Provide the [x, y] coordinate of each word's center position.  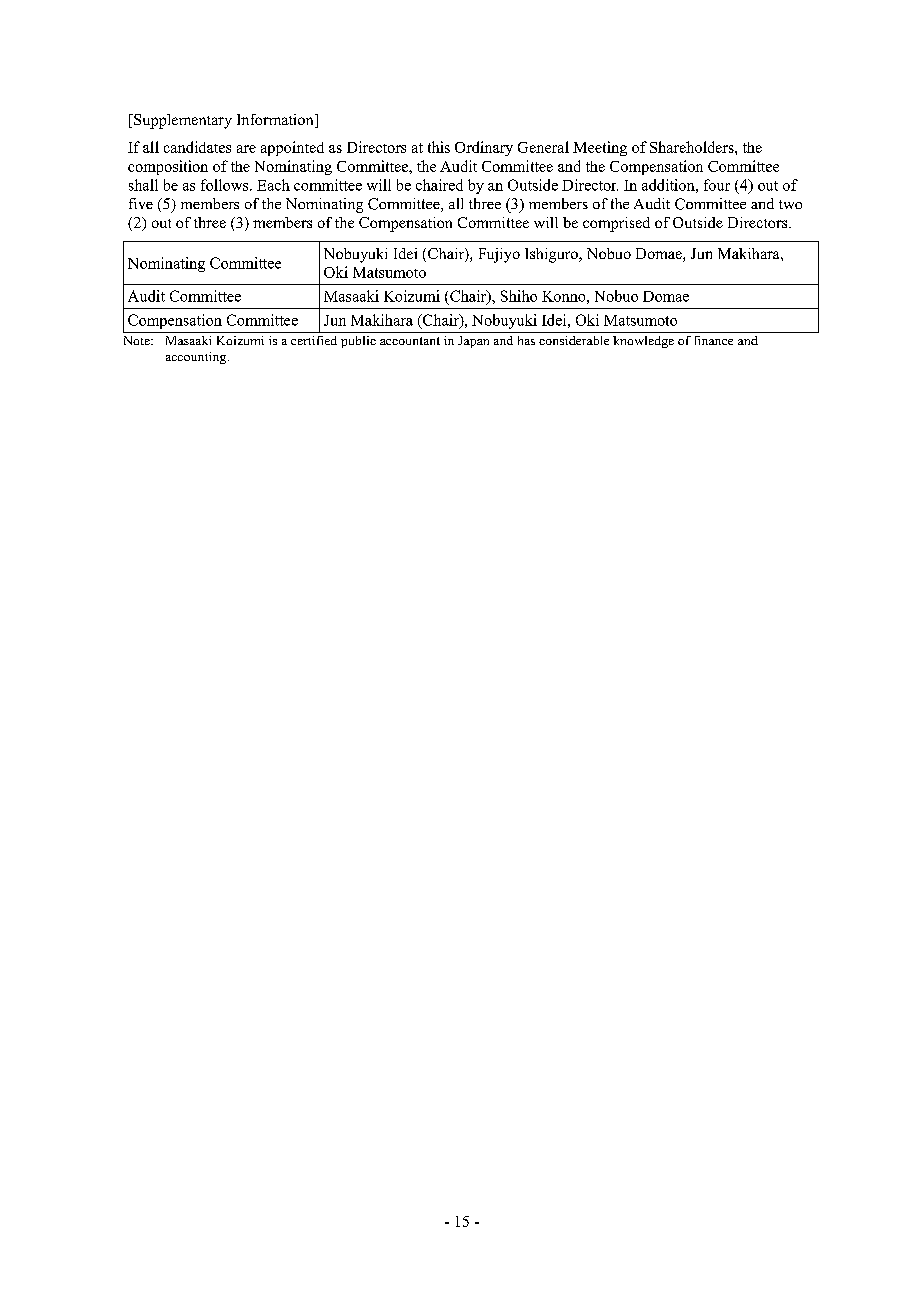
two [790, 204]
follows [226, 185]
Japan [473, 342]
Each [273, 185]
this [439, 147]
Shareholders [693, 147]
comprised [616, 224]
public [358, 342]
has [526, 340]
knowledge [643, 342]
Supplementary [182, 121]
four [717, 185]
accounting [197, 358]
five [141, 203]
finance [714, 340]
